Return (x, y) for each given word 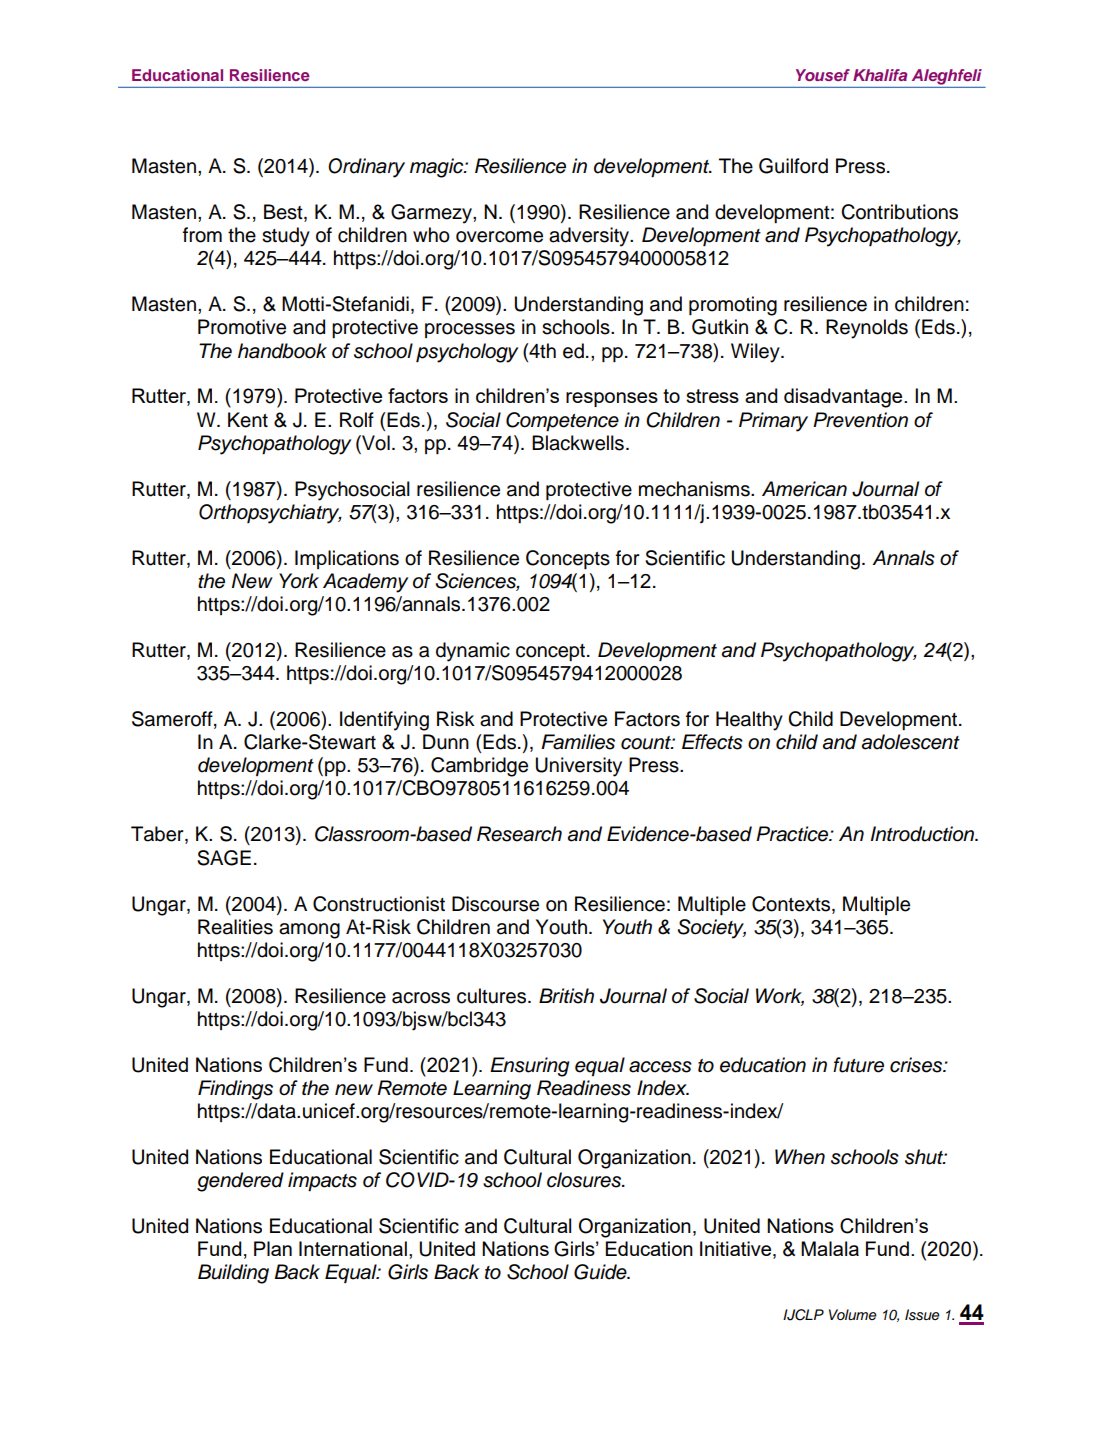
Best (284, 213)
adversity (590, 237)
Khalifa (880, 75)
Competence (562, 422)
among (309, 931)
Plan (273, 1248)
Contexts (792, 904)
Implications (347, 559)
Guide (601, 1272)
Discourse (495, 904)
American (804, 489)
